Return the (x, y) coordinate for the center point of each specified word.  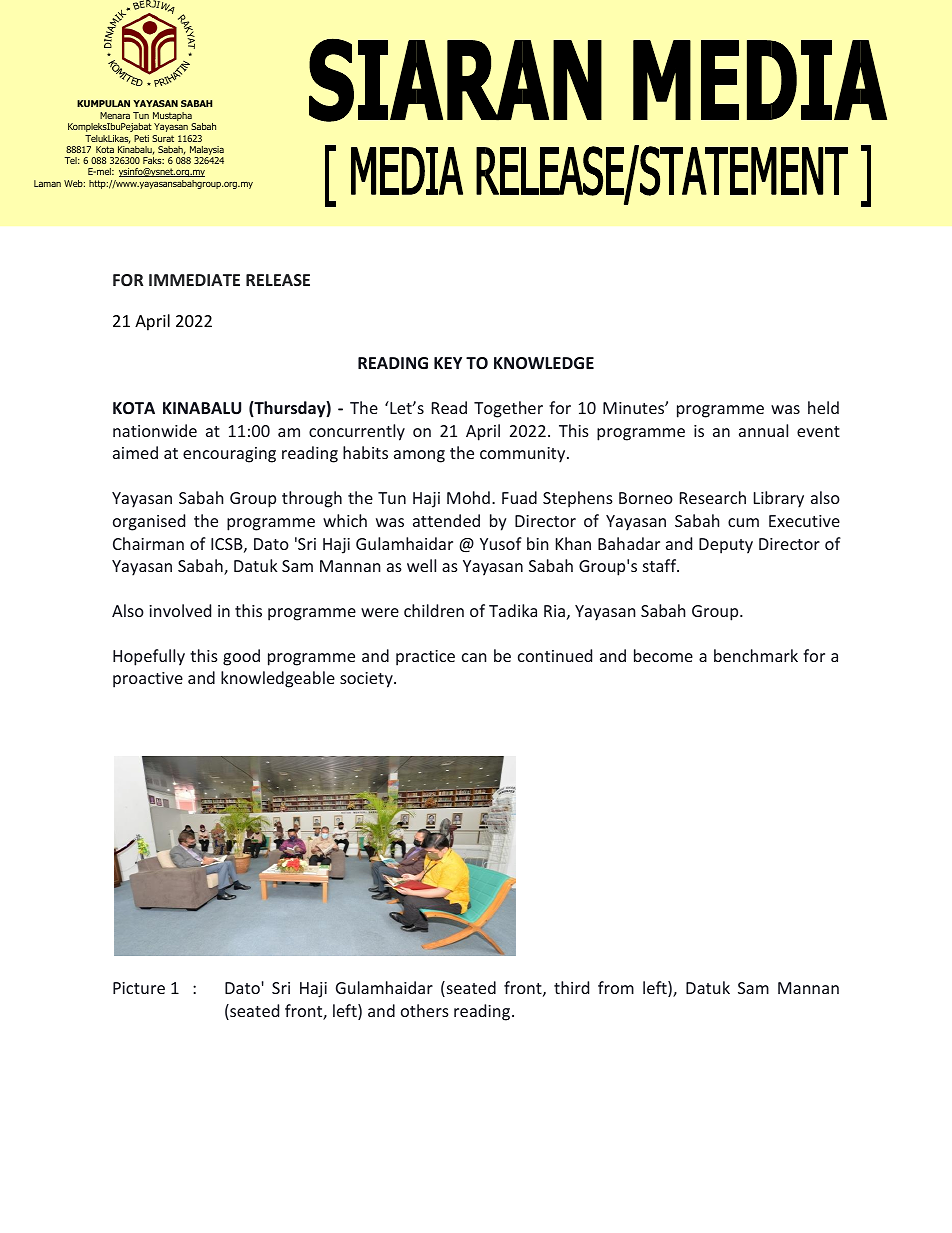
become (663, 655)
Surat (163, 138)
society (367, 680)
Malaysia (205, 152)
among (419, 456)
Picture (139, 988)
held (823, 407)
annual (763, 430)
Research (713, 497)
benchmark (756, 655)
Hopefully (149, 657)
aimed (135, 452)
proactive (148, 680)
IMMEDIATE (194, 280)
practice (425, 658)
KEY (448, 363)
